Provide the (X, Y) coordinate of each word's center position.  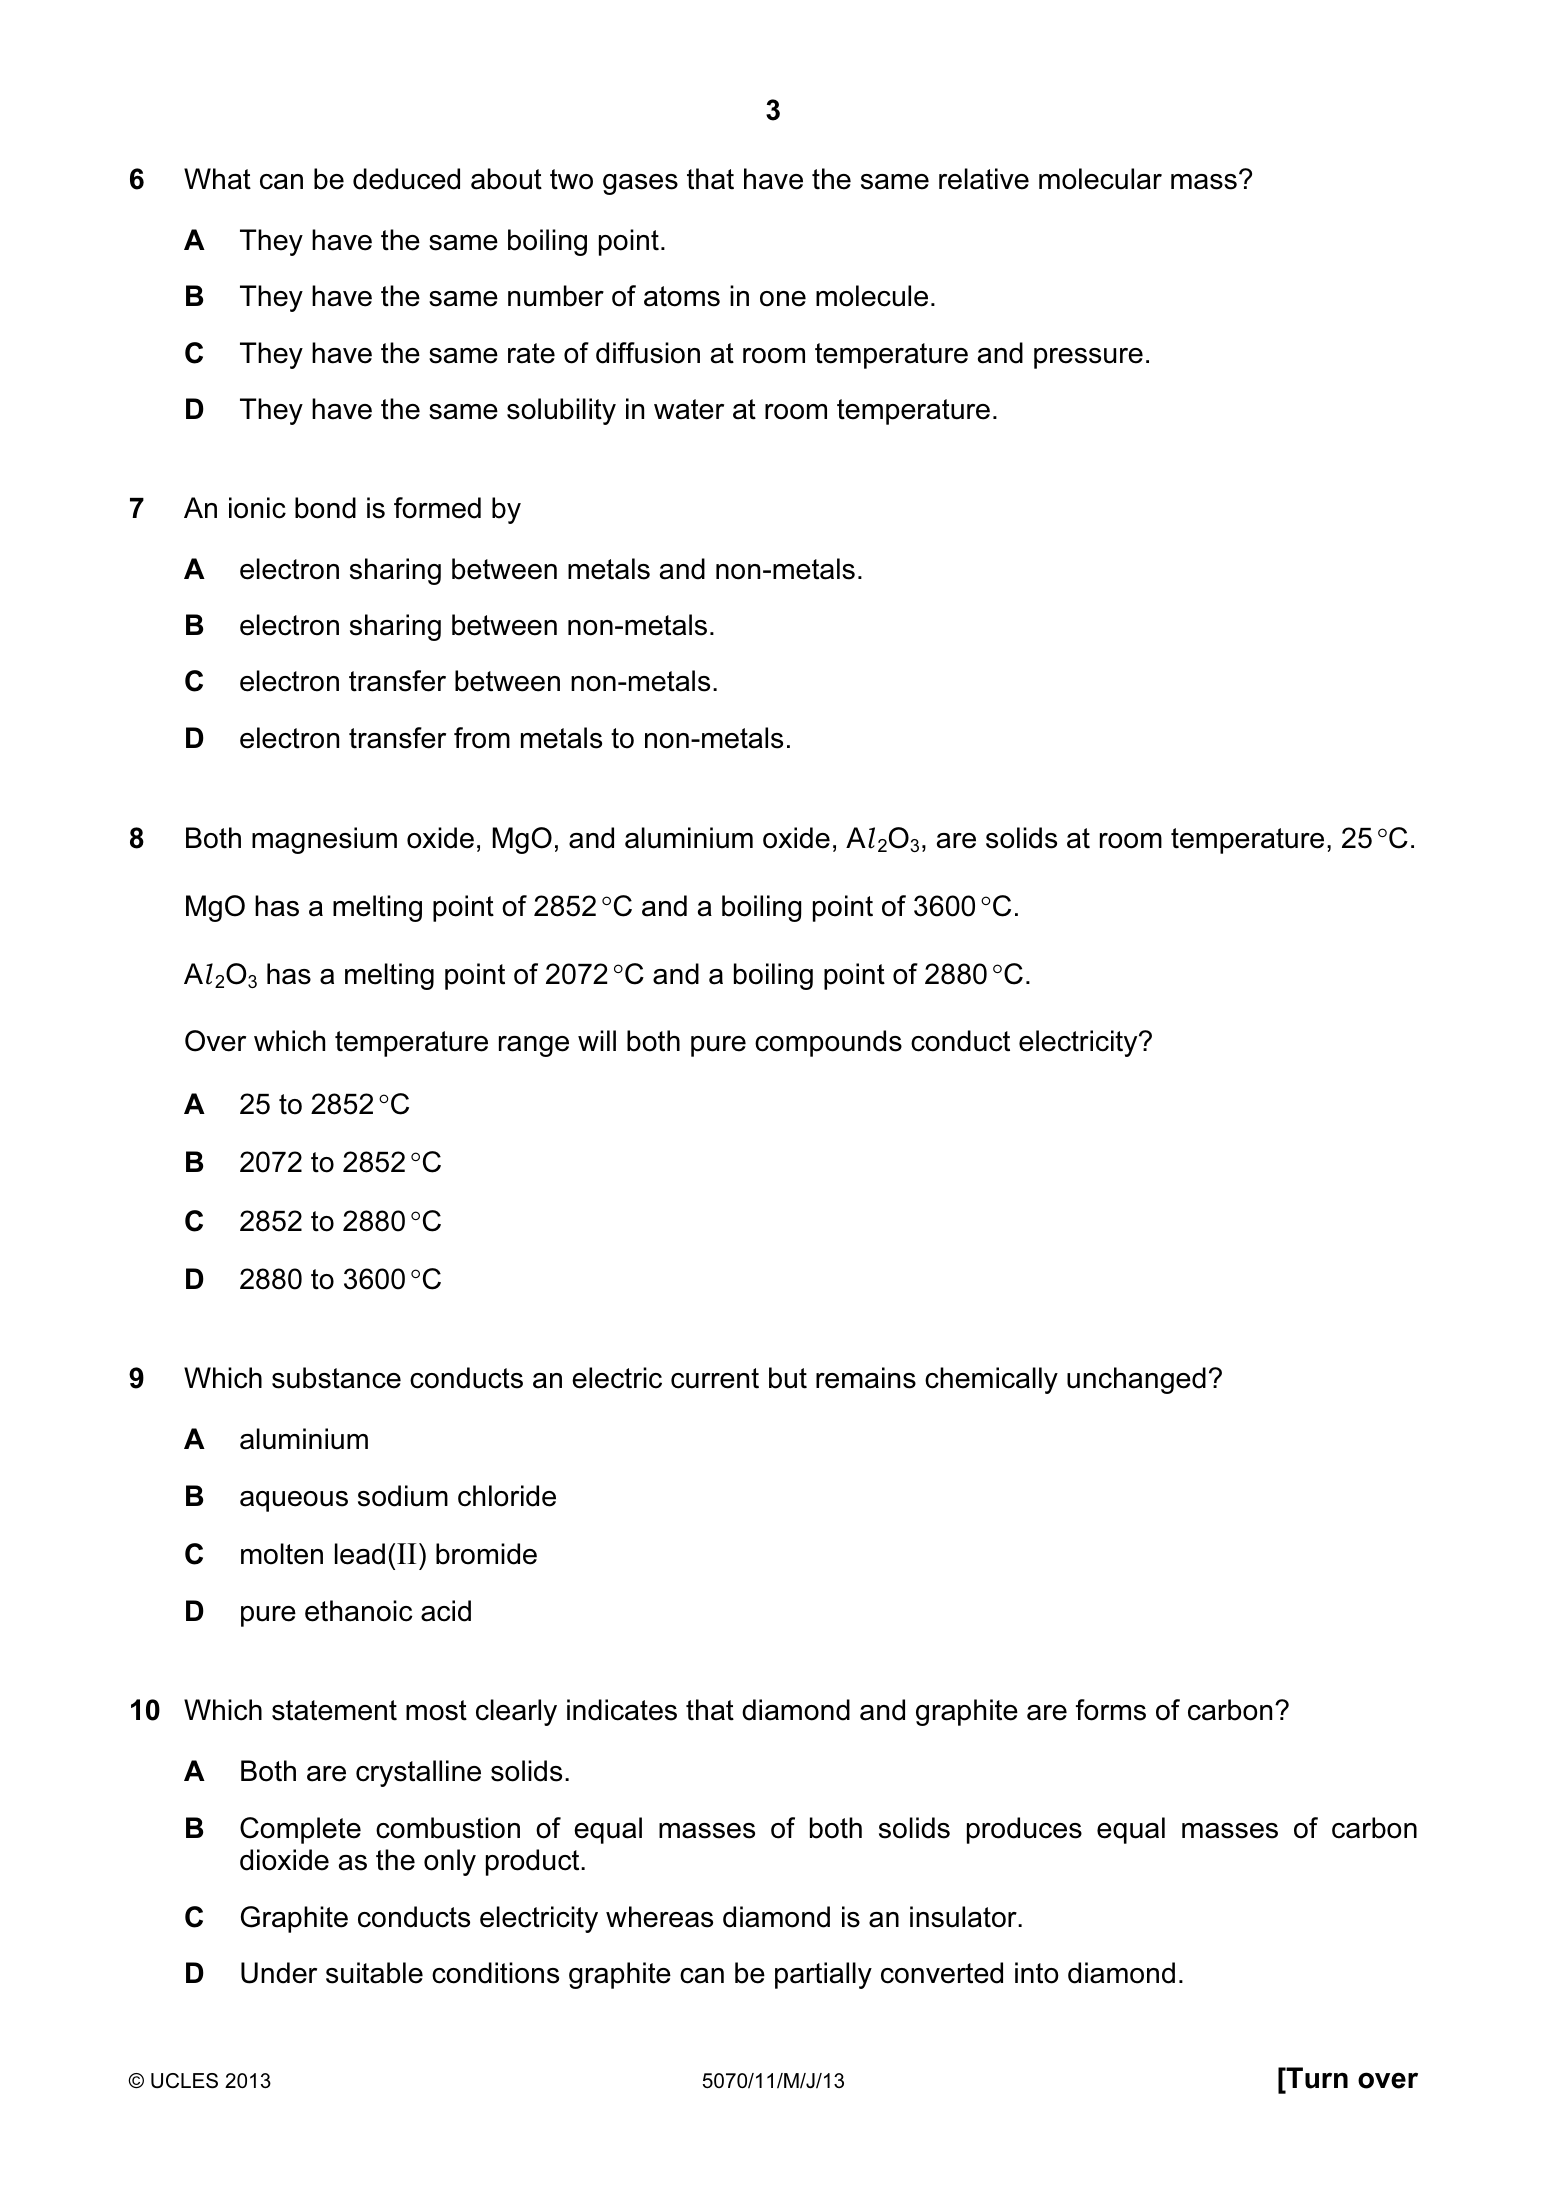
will (597, 1040)
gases (640, 184)
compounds (828, 1043)
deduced (406, 179)
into (1037, 1973)
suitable (374, 1973)
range (534, 1046)
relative (984, 179)
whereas (659, 1917)
